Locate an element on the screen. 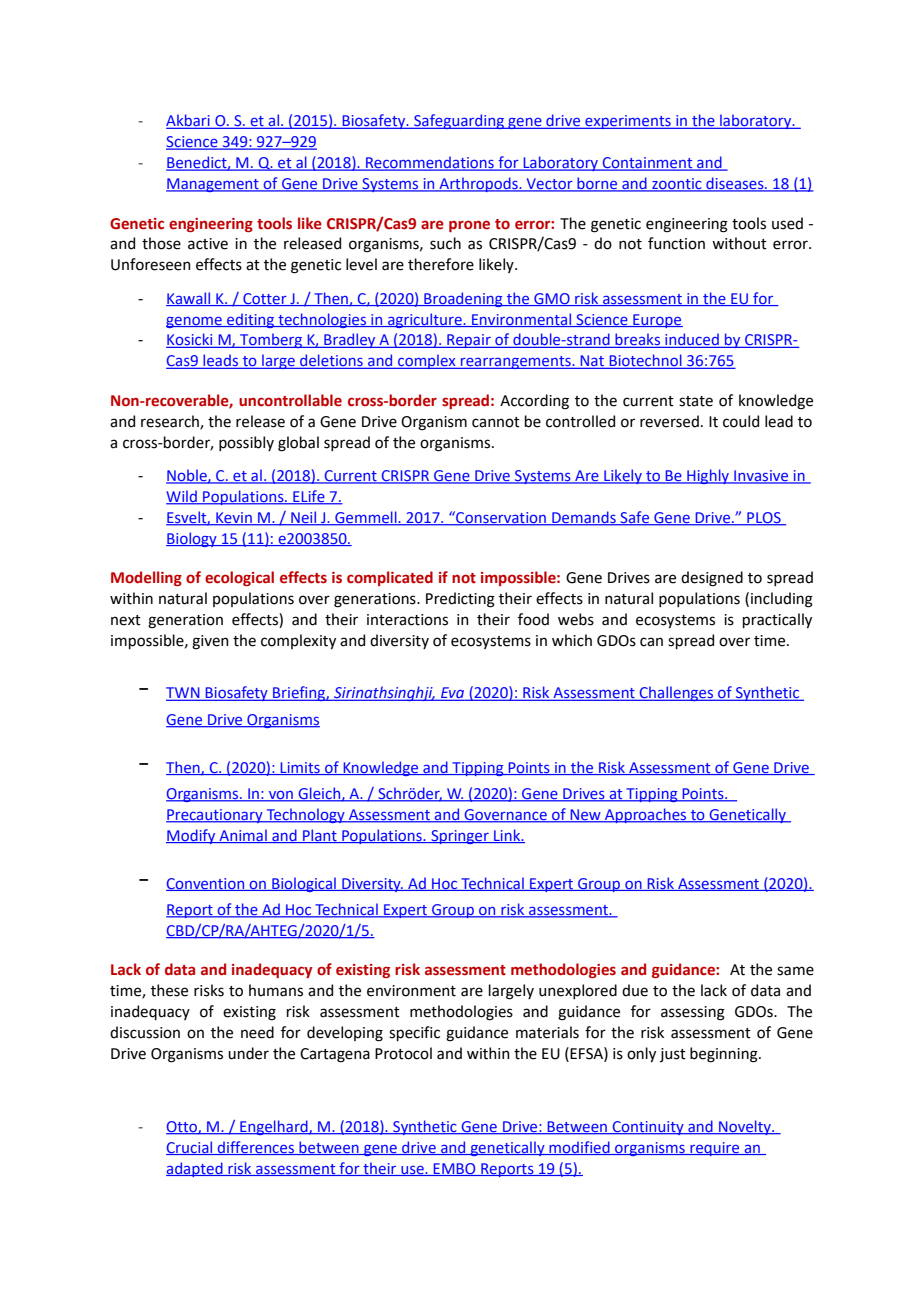  Management is located at coordinates (213, 185).
